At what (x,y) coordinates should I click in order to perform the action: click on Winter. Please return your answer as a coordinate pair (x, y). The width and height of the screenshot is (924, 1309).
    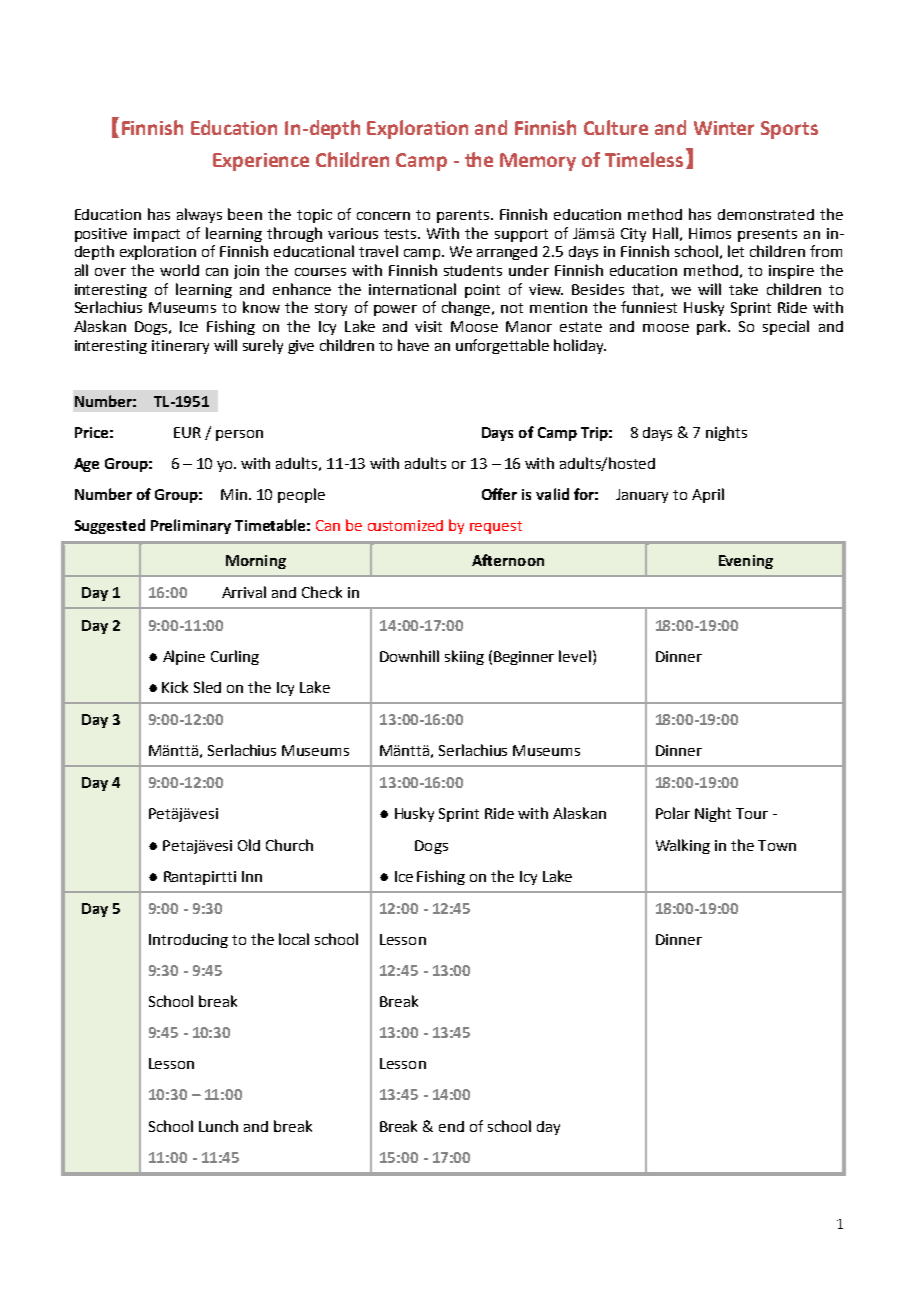
    Looking at the image, I should click on (724, 128).
